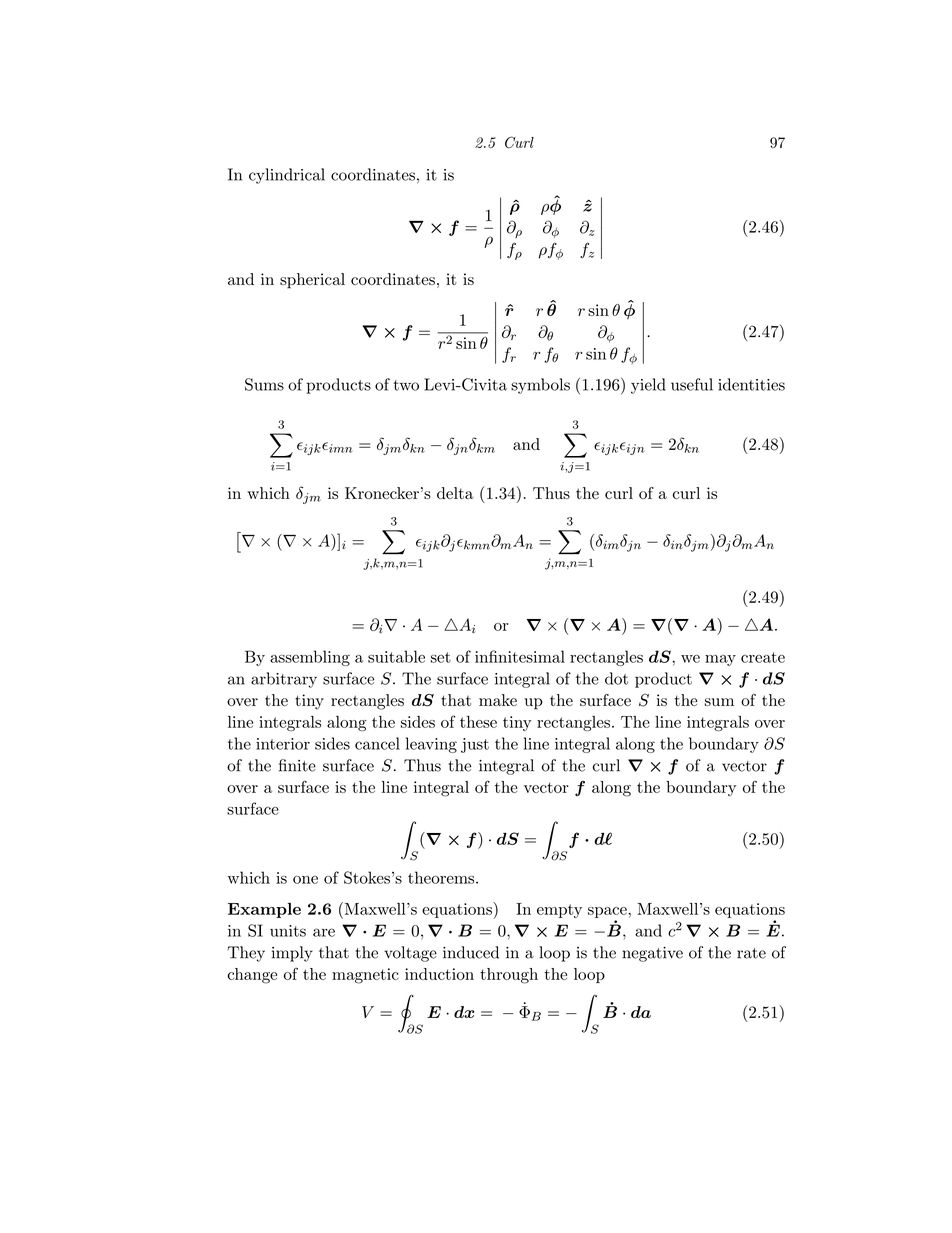  Describe the element at coordinates (264, 384) in the screenshot. I see `Sums` at that location.
